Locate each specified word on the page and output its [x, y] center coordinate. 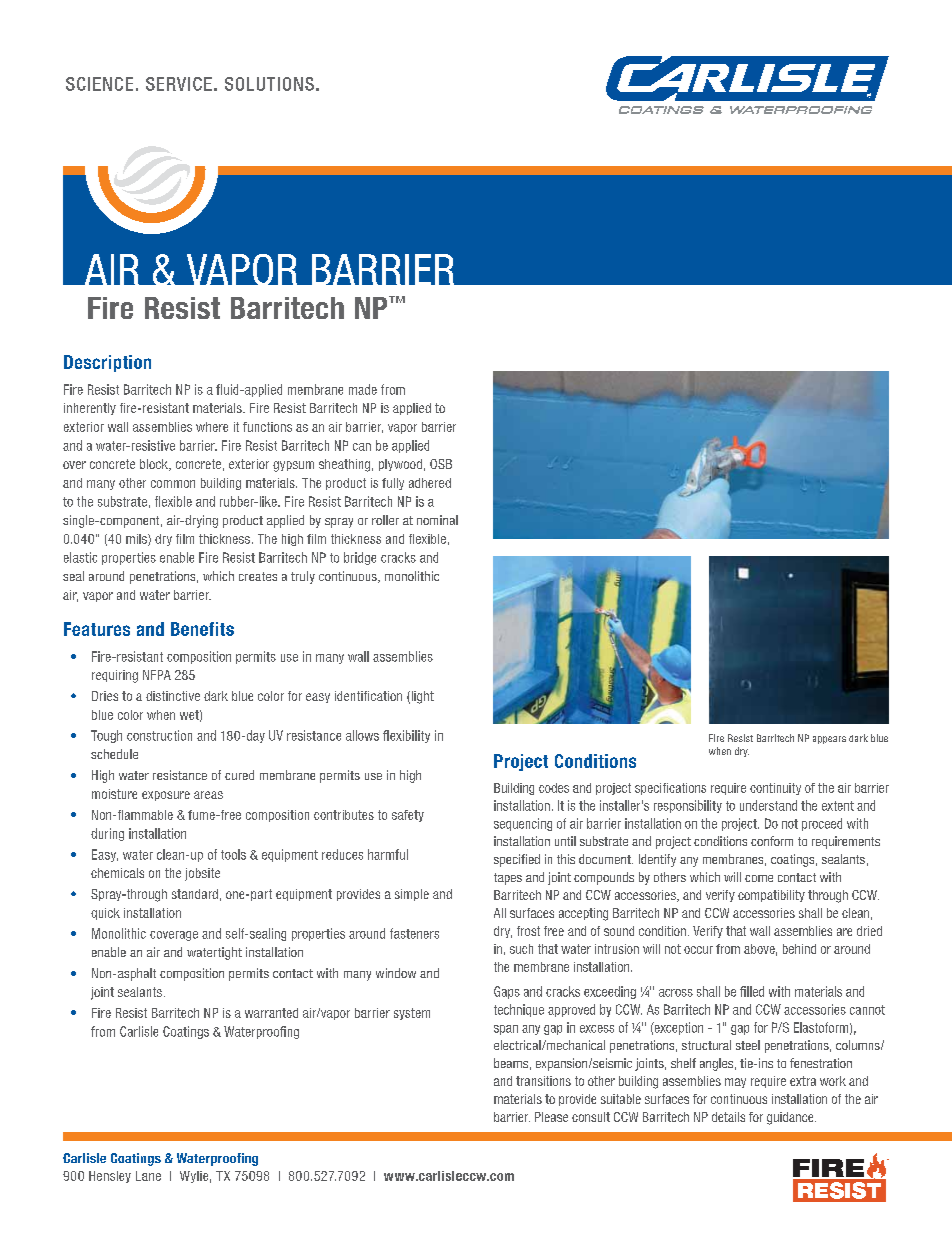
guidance [791, 1118]
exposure [166, 796]
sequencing [523, 824]
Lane [148, 1176]
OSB [441, 464]
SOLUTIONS [269, 84]
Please [551, 1117]
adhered [430, 483]
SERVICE [179, 84]
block [155, 465]
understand [768, 805]
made [363, 389]
